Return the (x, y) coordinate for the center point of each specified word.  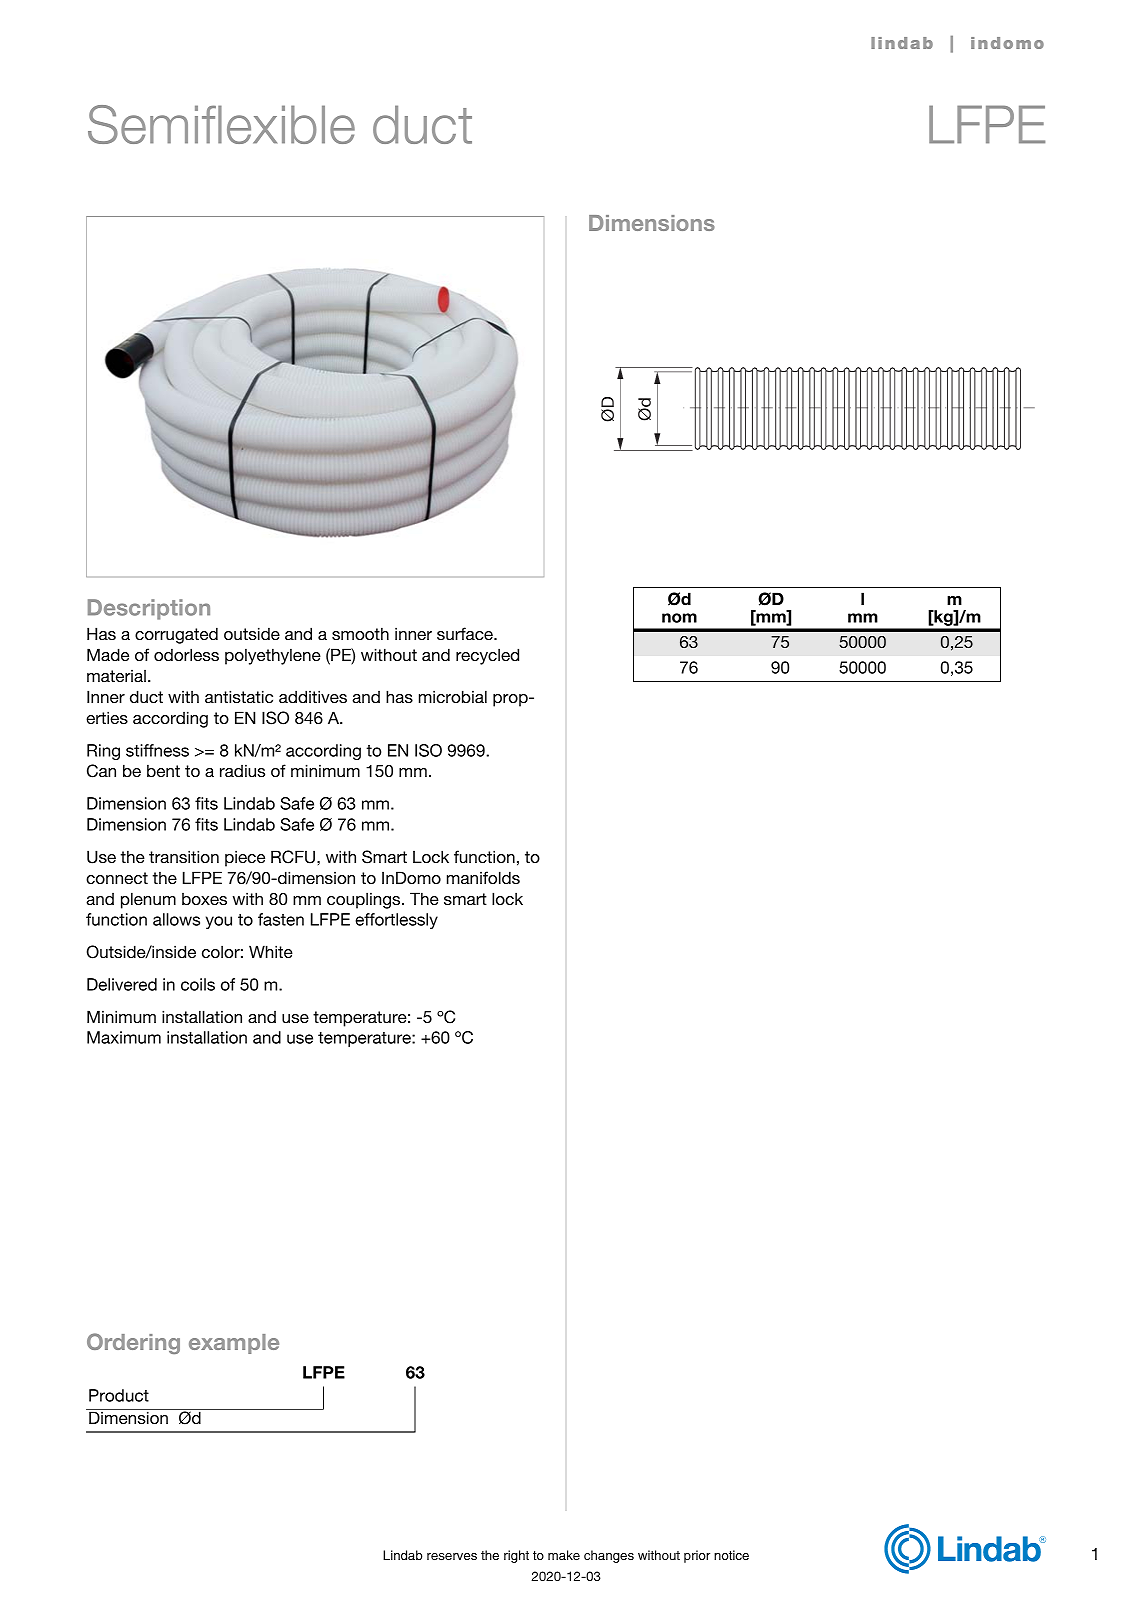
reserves (452, 1556)
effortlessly (396, 921)
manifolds (483, 877)
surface (466, 633)
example (234, 1344)
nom (679, 618)
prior (697, 1556)
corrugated (176, 635)
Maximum (124, 1037)
